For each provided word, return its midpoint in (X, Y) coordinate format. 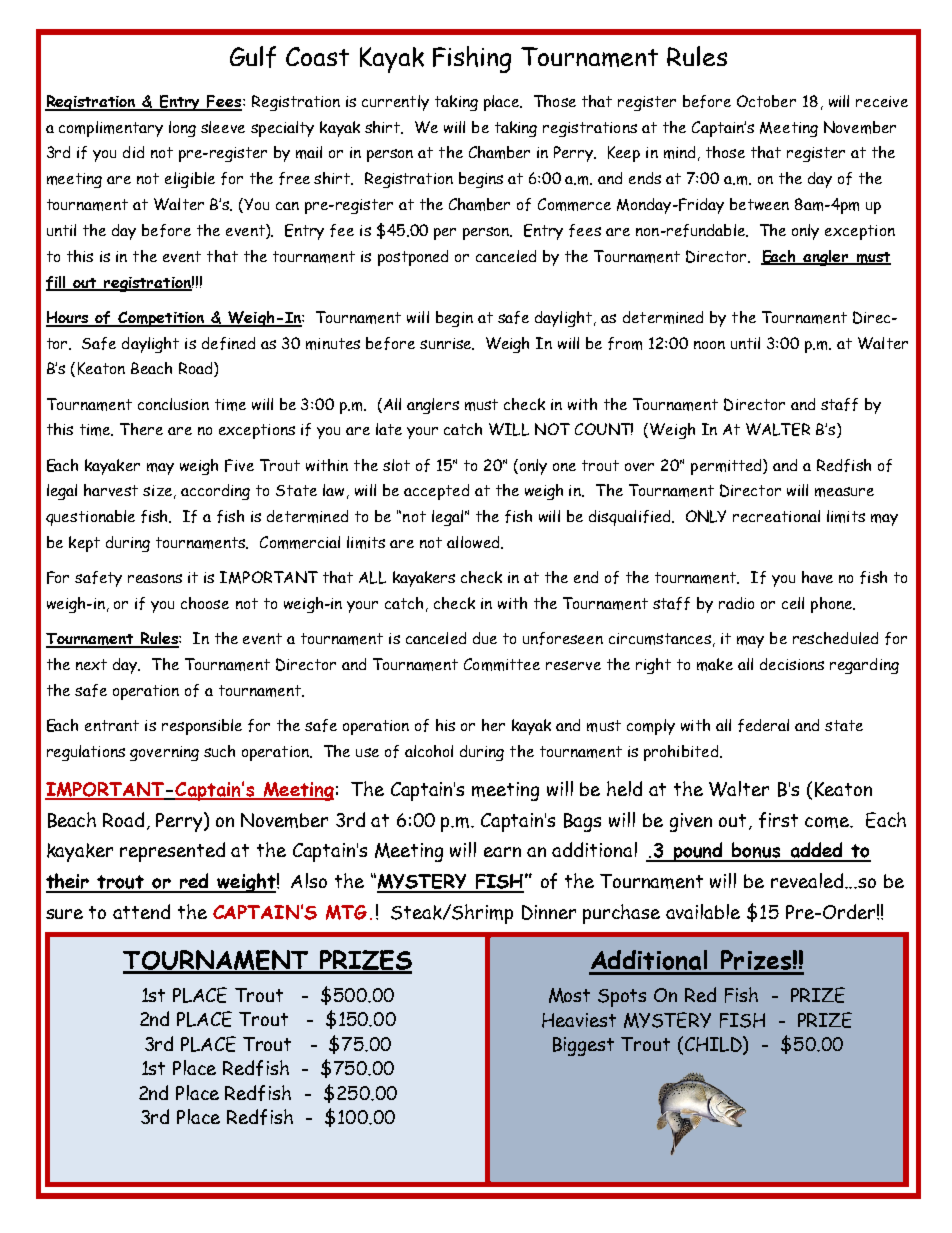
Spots (622, 998)
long (182, 129)
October (766, 101)
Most (569, 995)
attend (141, 911)
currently (395, 103)
